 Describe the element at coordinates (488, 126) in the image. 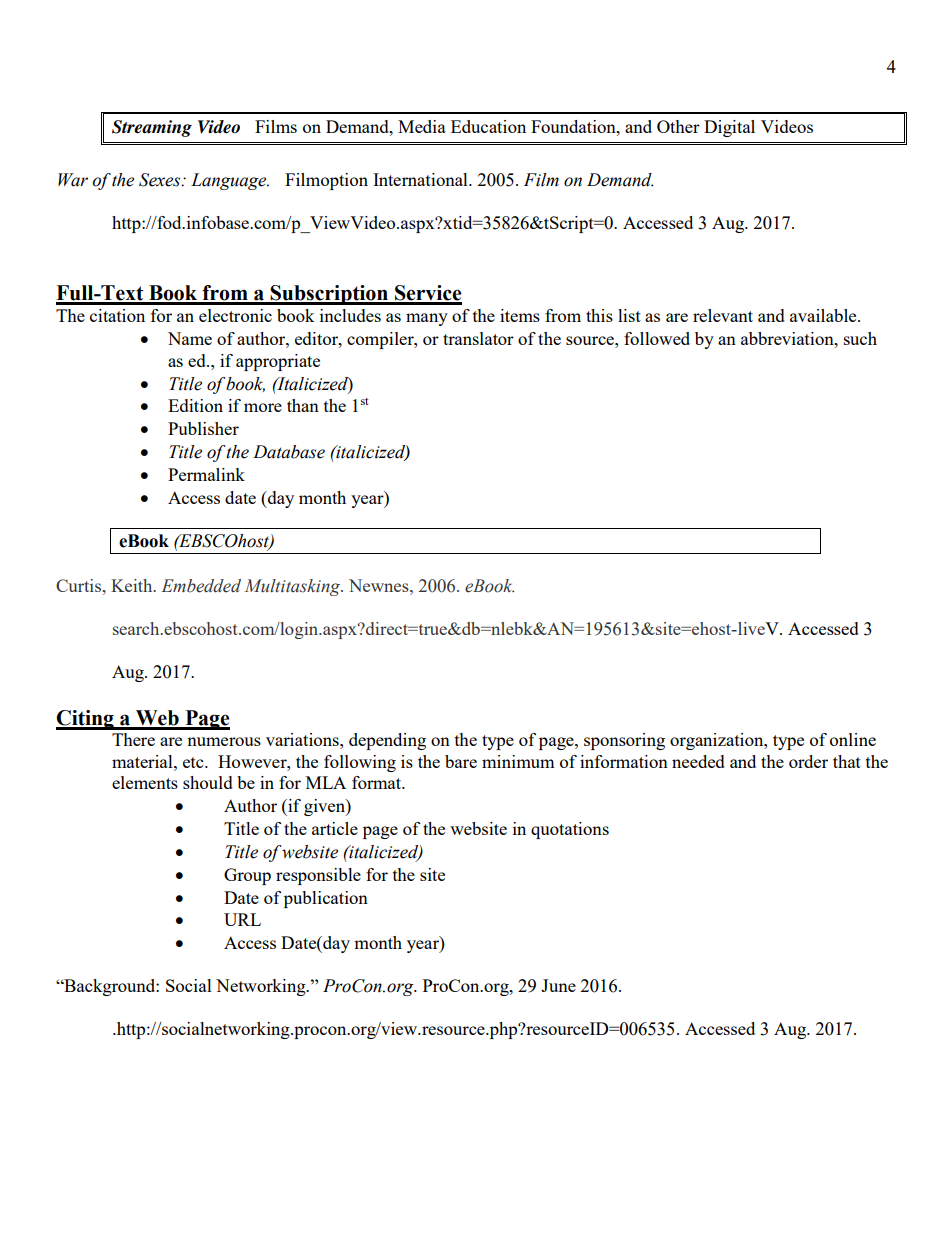

I see `Education` at that location.
